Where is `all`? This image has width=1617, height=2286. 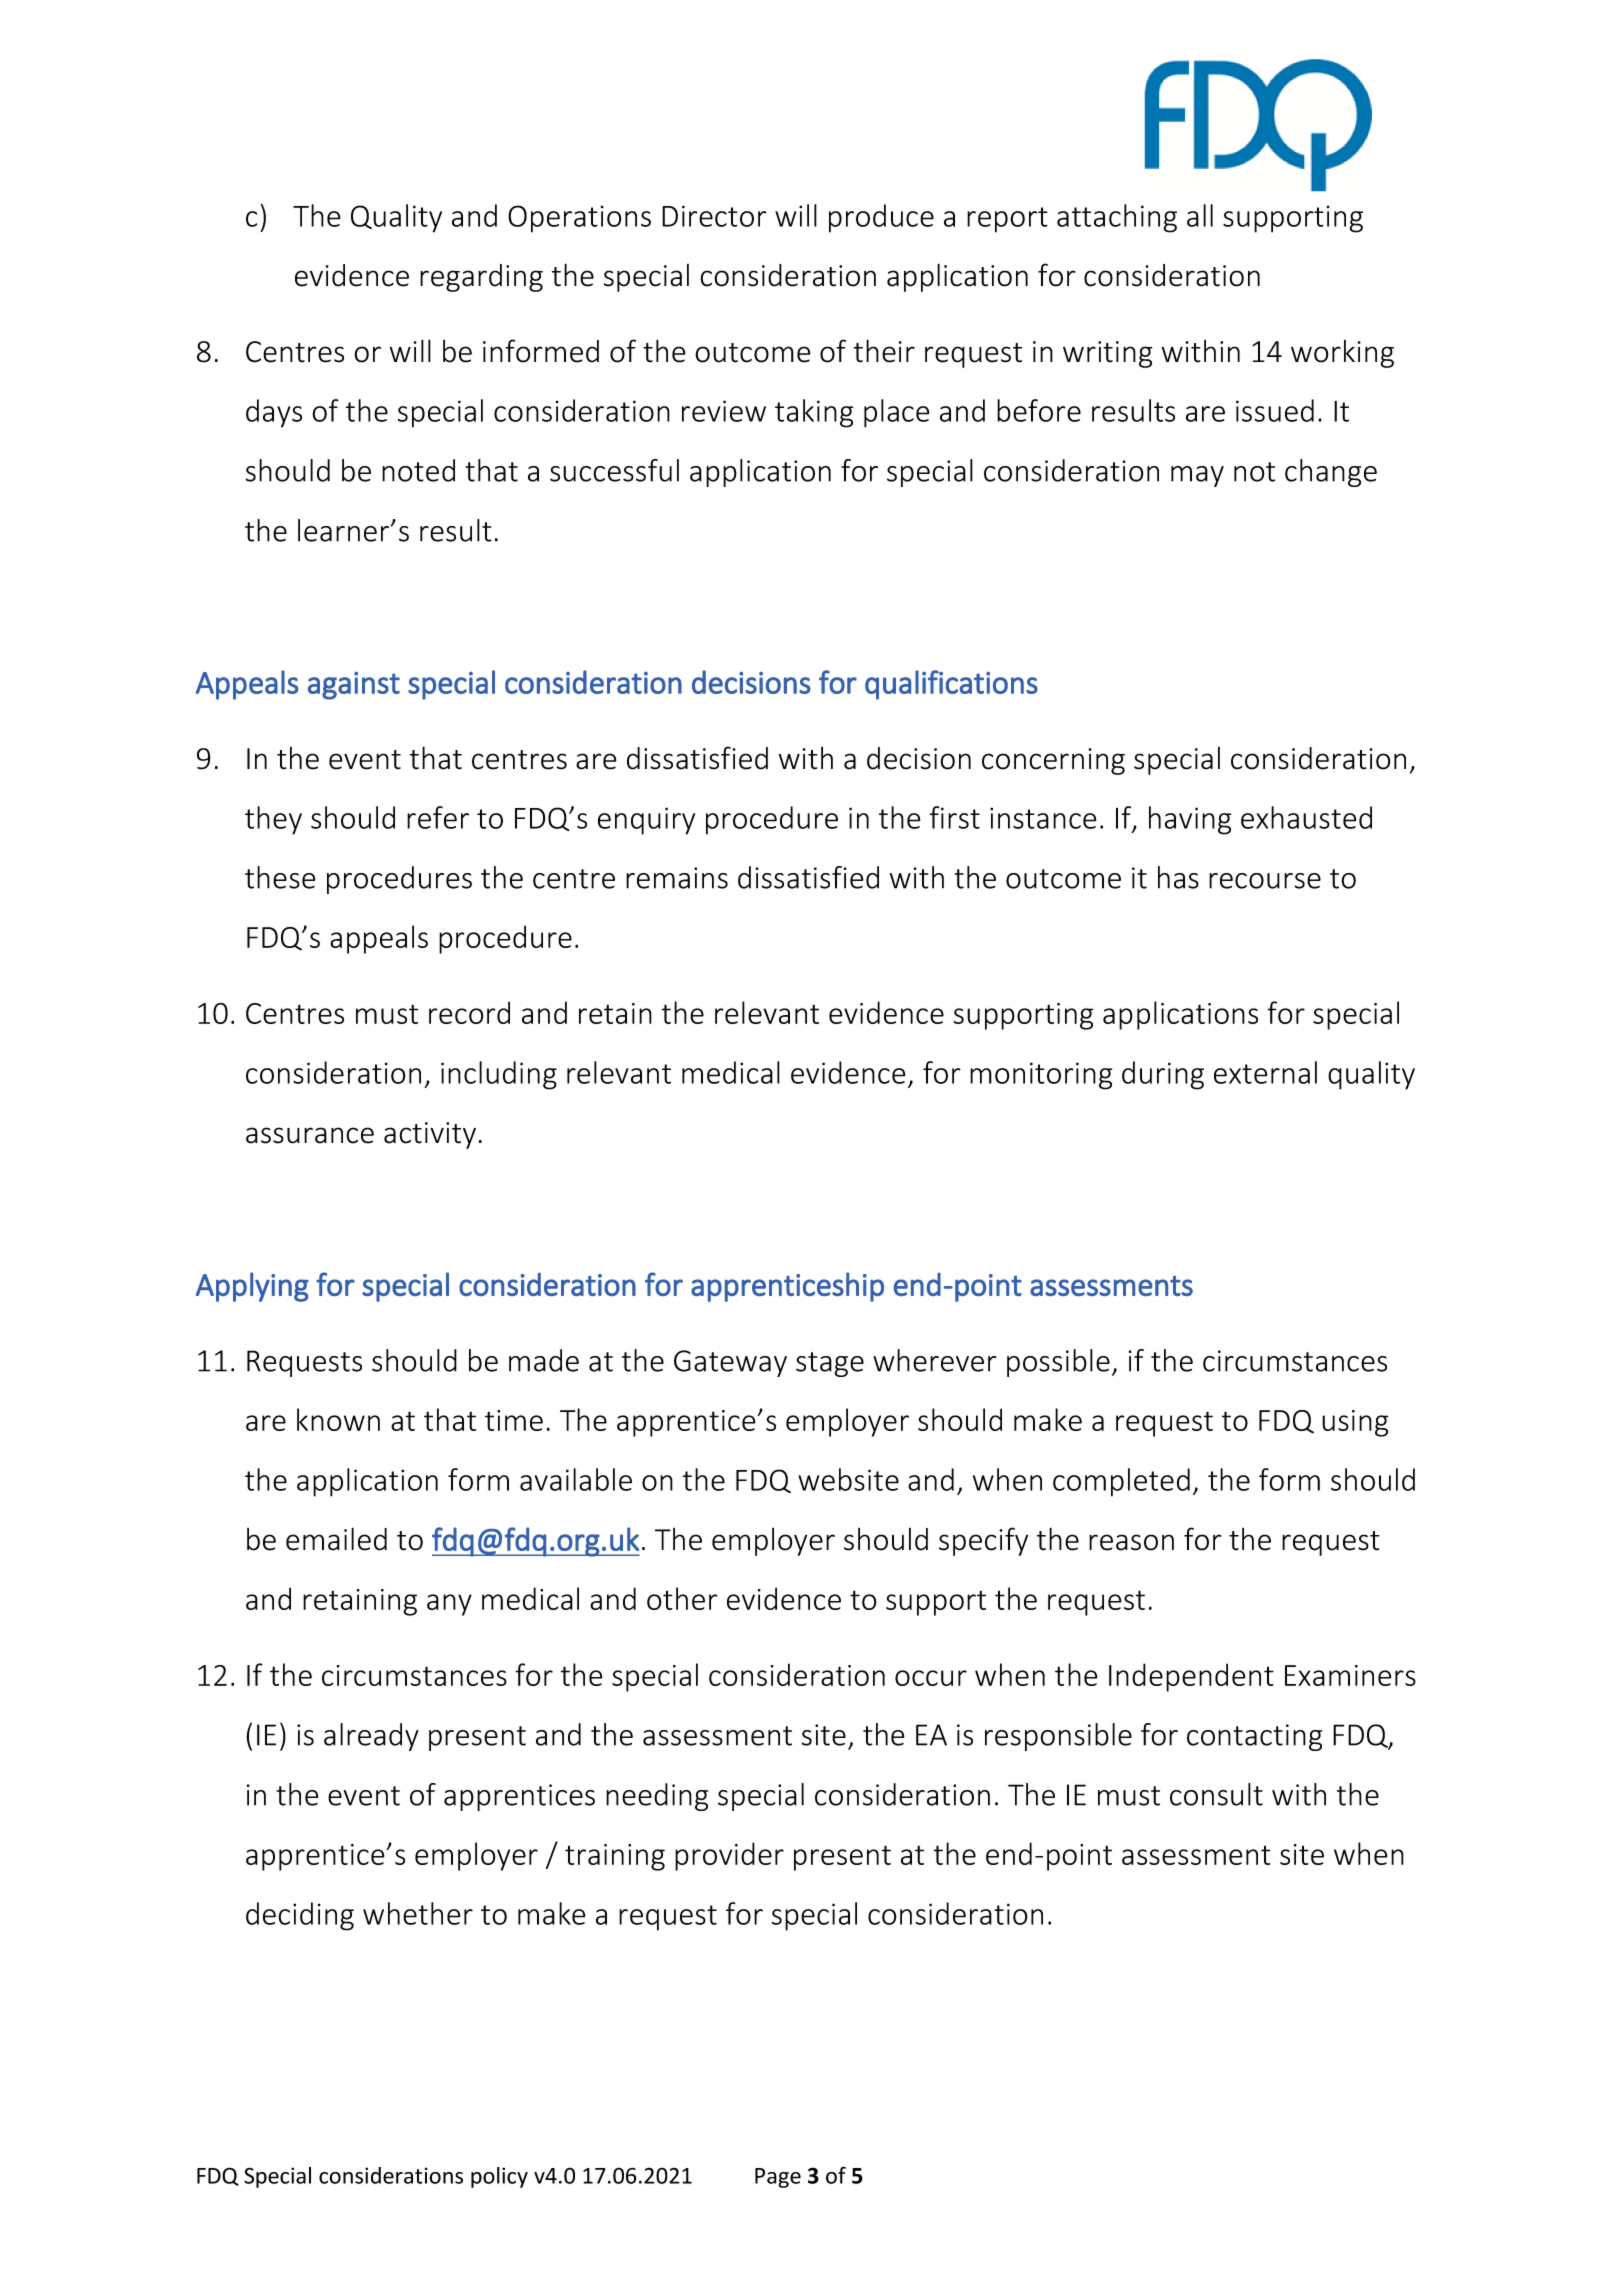 all is located at coordinates (1200, 215).
